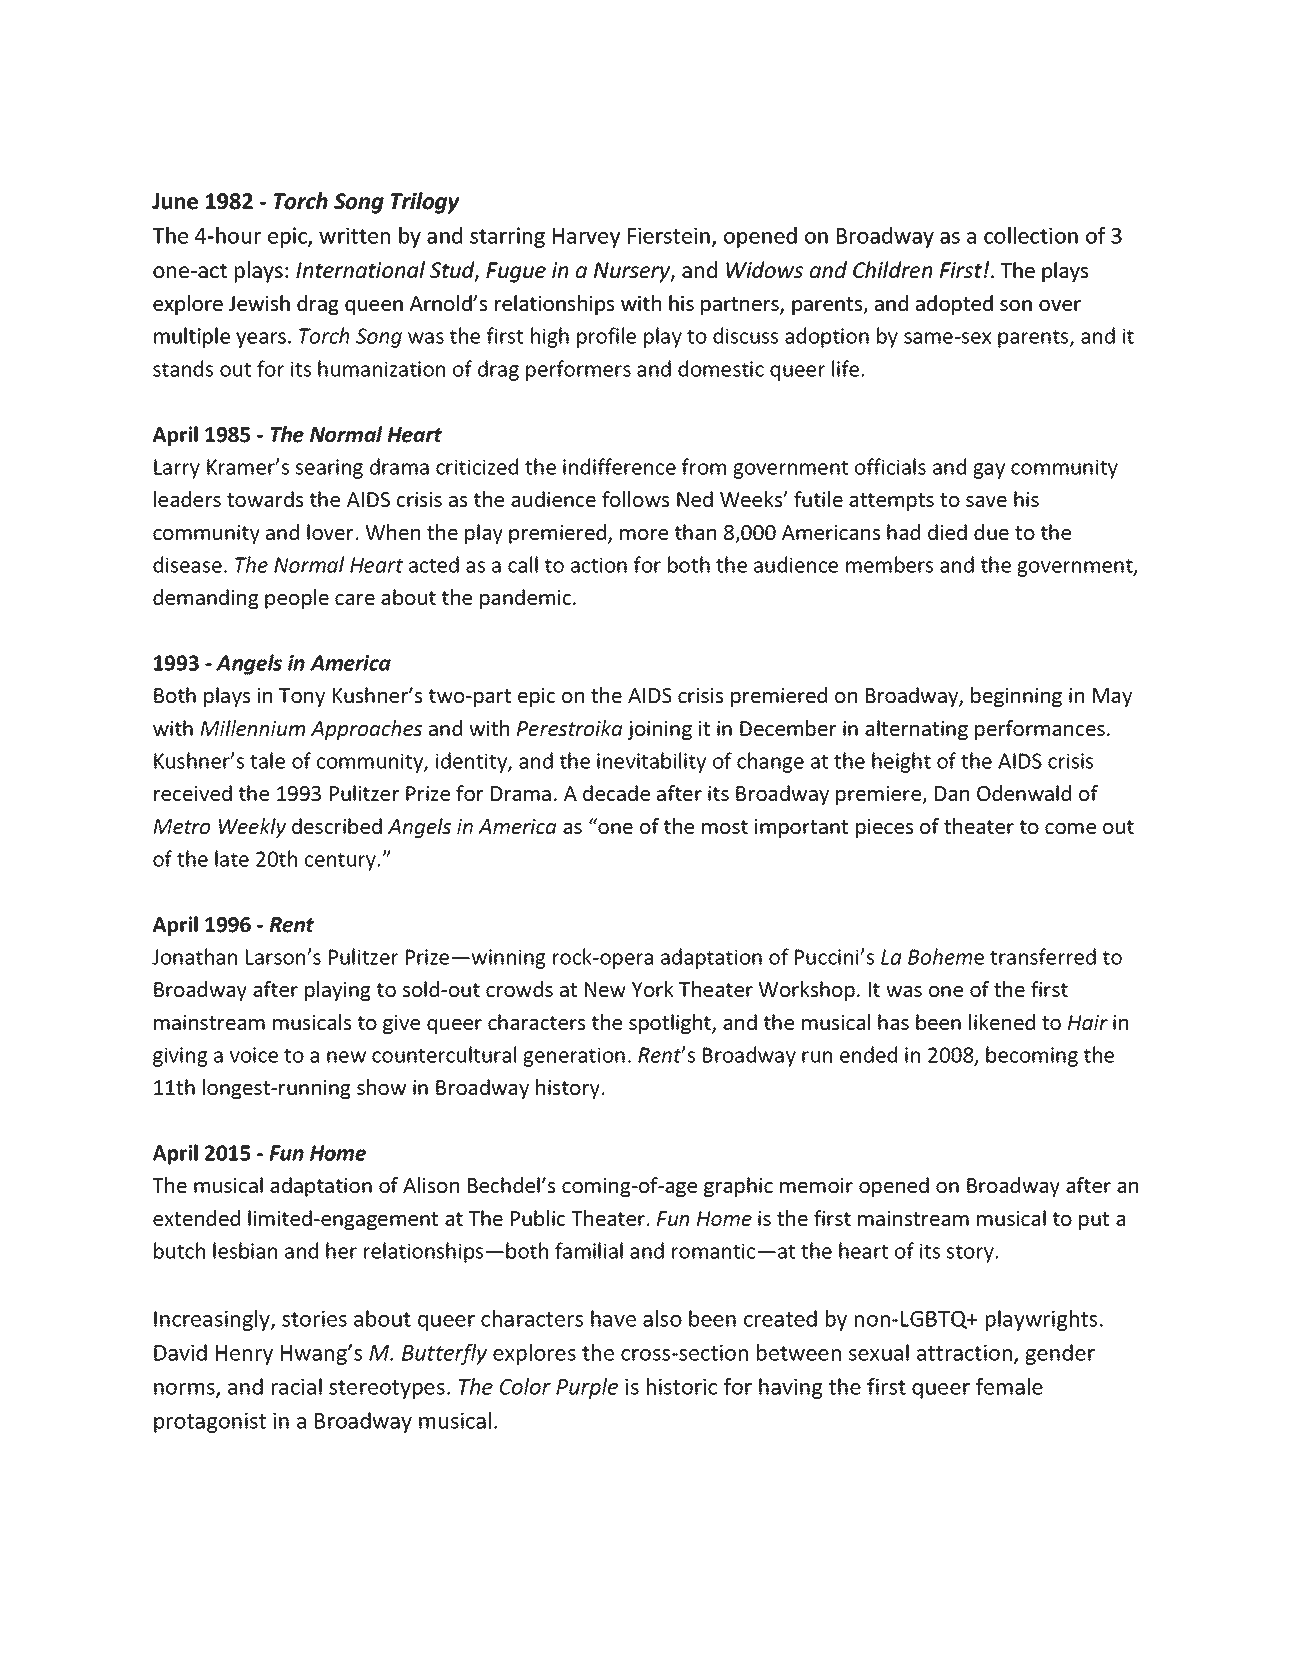  I want to click on written, so click(354, 235).
